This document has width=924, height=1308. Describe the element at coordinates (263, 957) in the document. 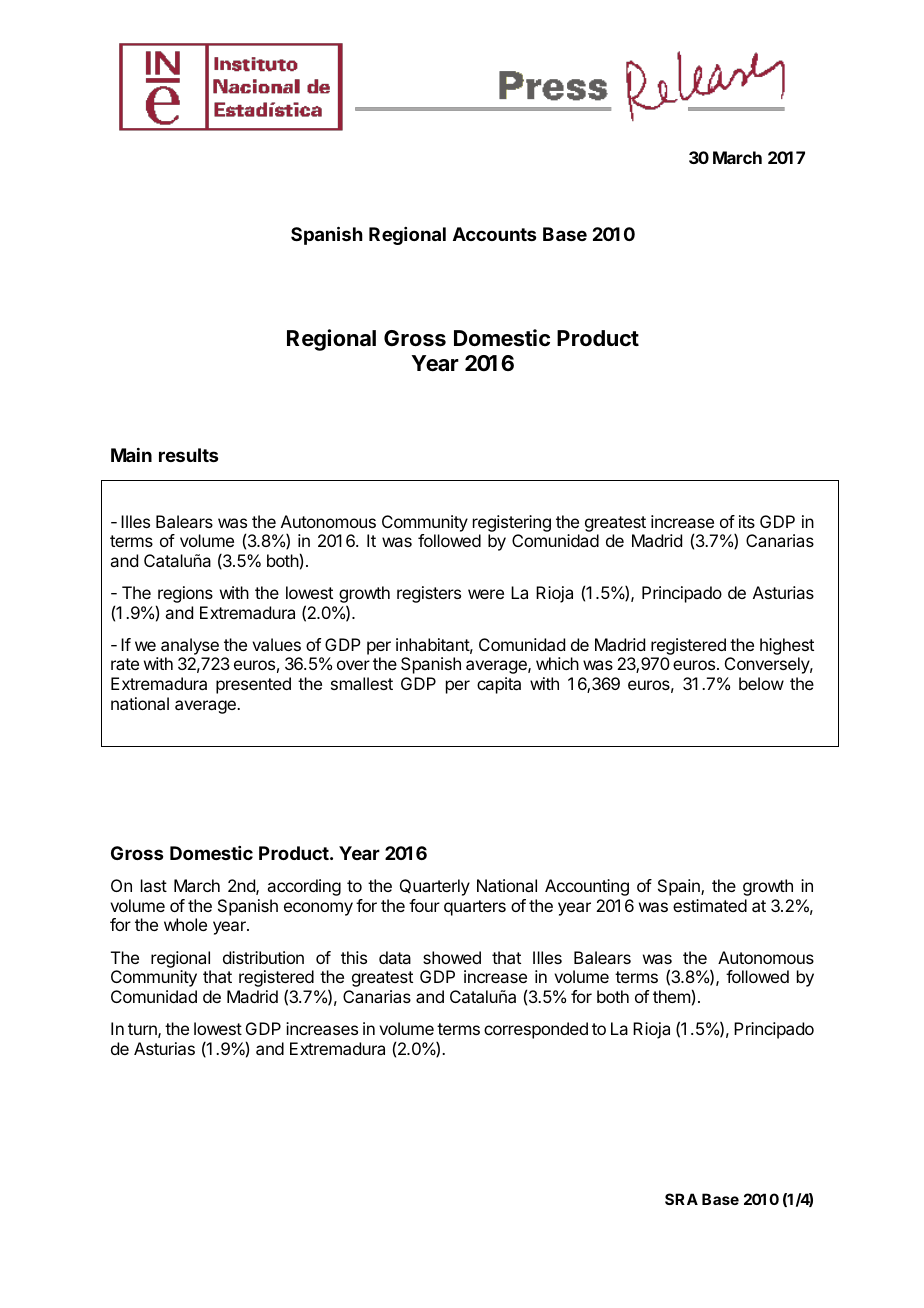

I see `distribution` at that location.
